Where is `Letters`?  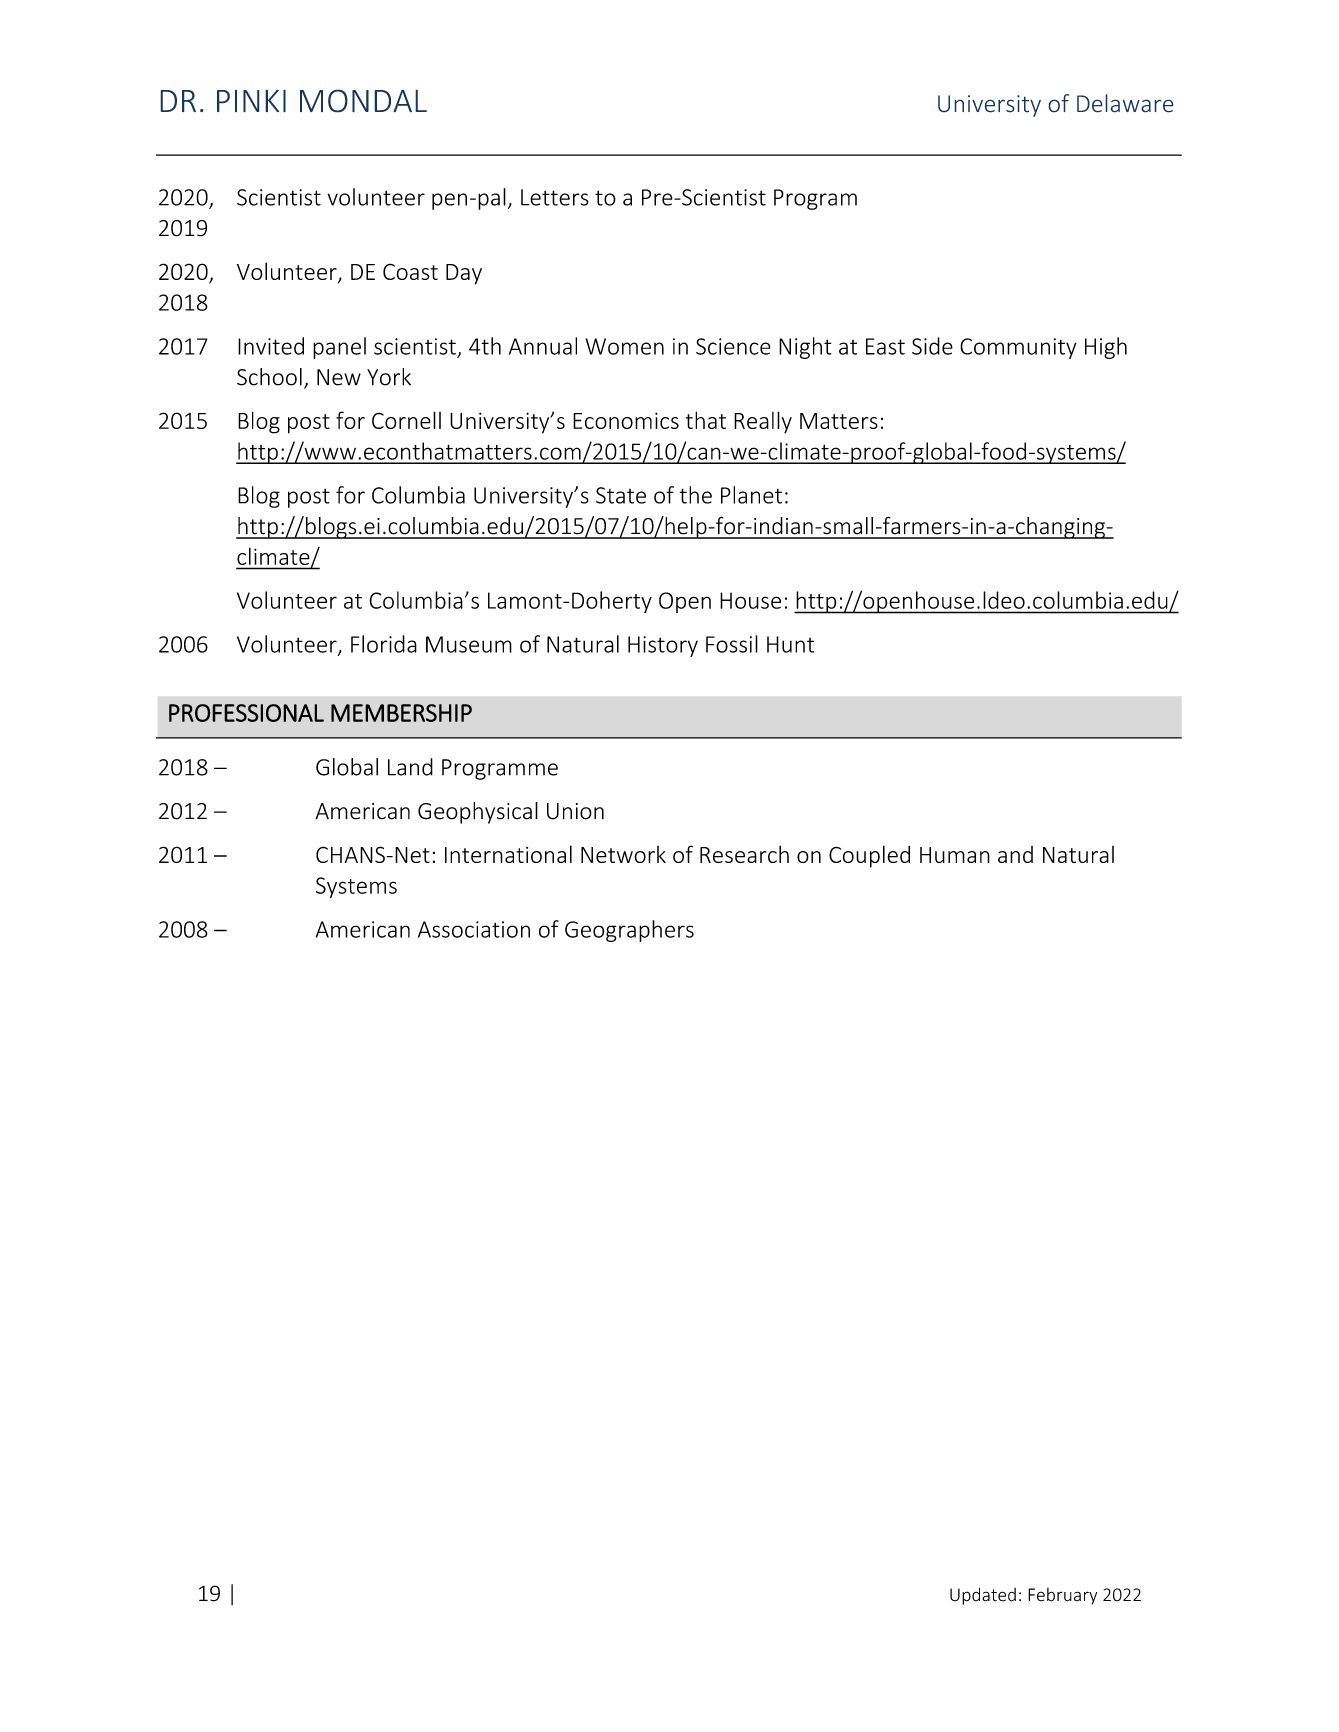 Letters is located at coordinates (555, 197).
